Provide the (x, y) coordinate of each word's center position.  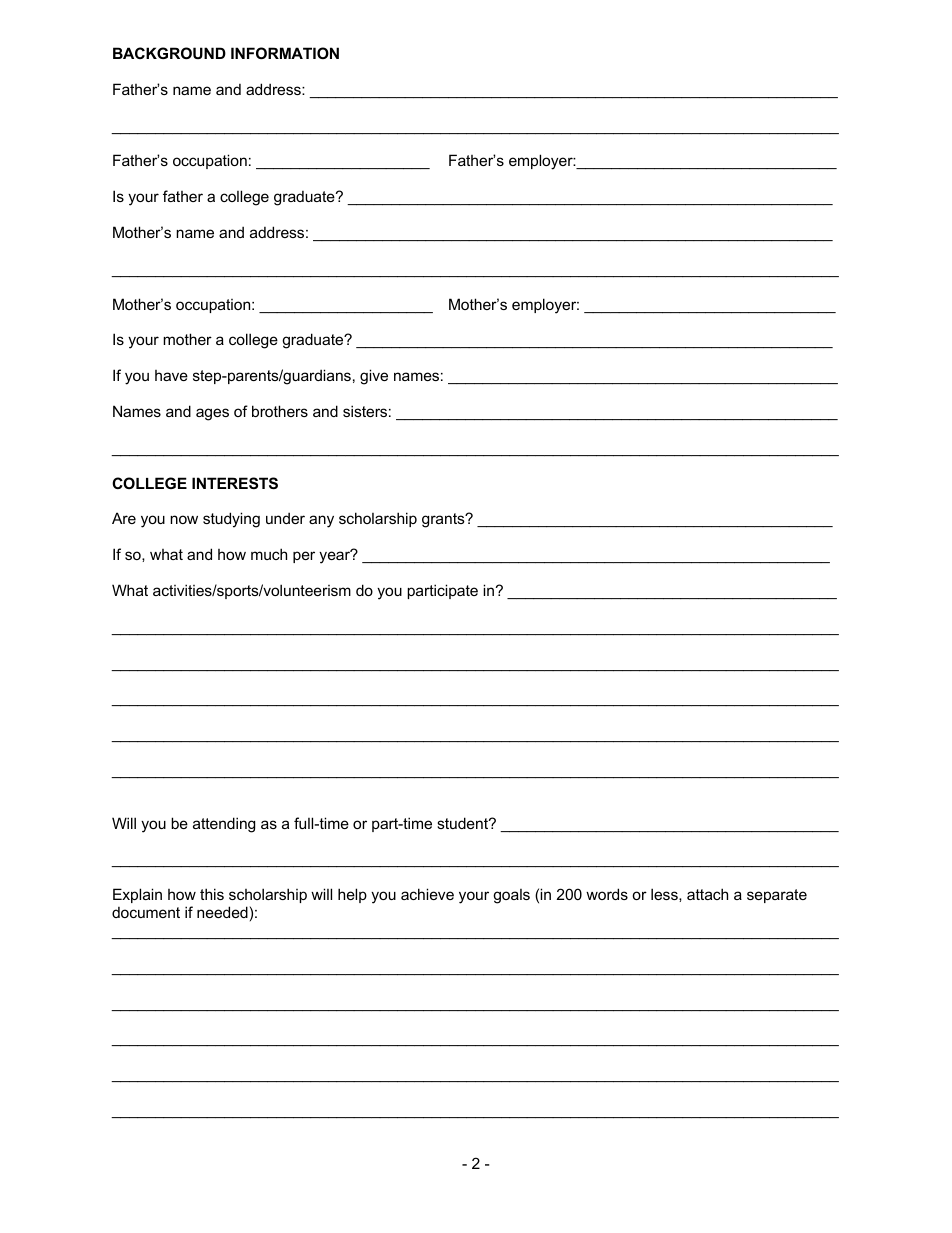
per (304, 557)
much (269, 554)
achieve (427, 894)
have (171, 375)
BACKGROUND (169, 53)
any (321, 521)
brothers (280, 411)
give (374, 377)
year (335, 557)
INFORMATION (285, 53)
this (212, 894)
